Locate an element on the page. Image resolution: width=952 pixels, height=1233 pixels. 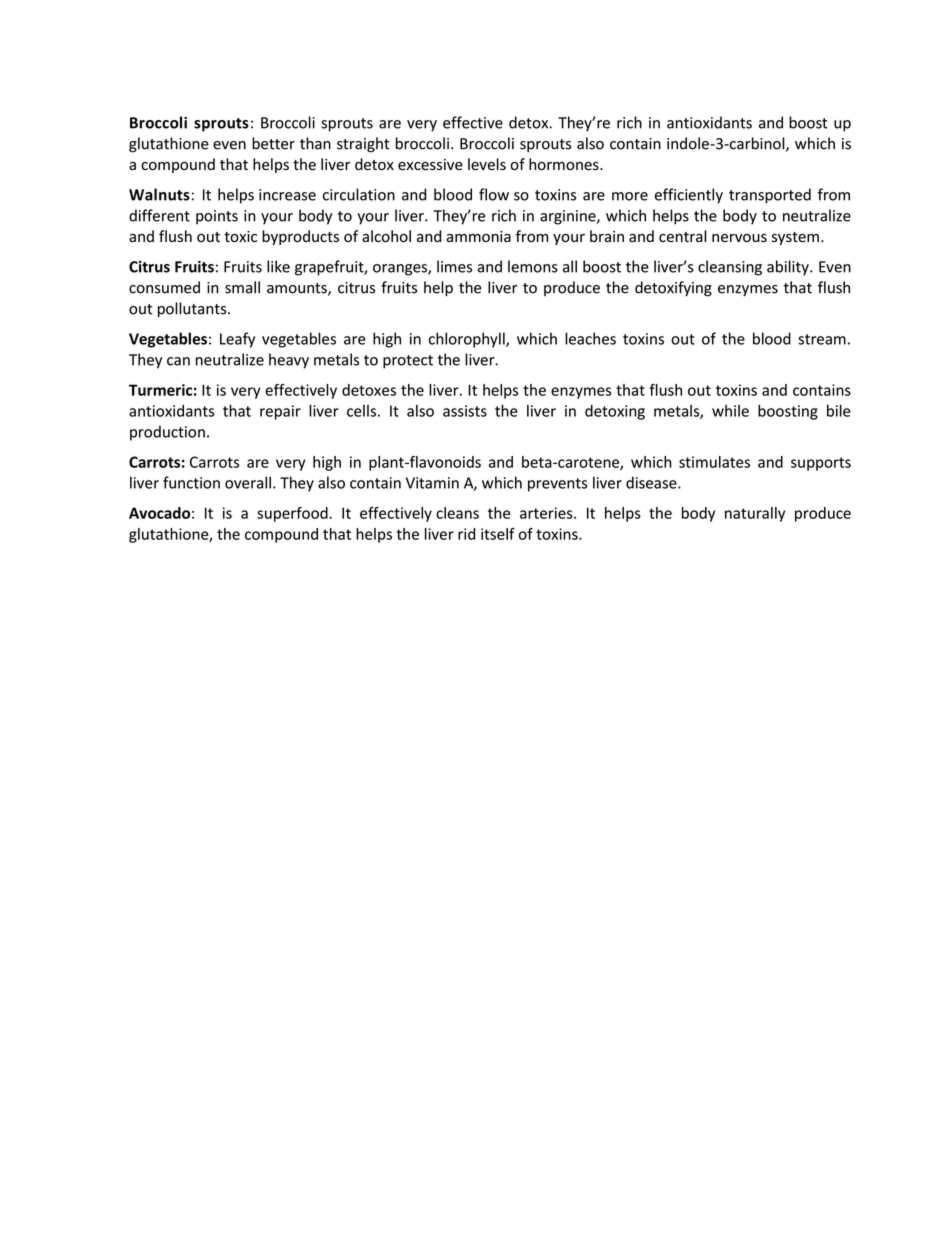
repair is located at coordinates (280, 412).
